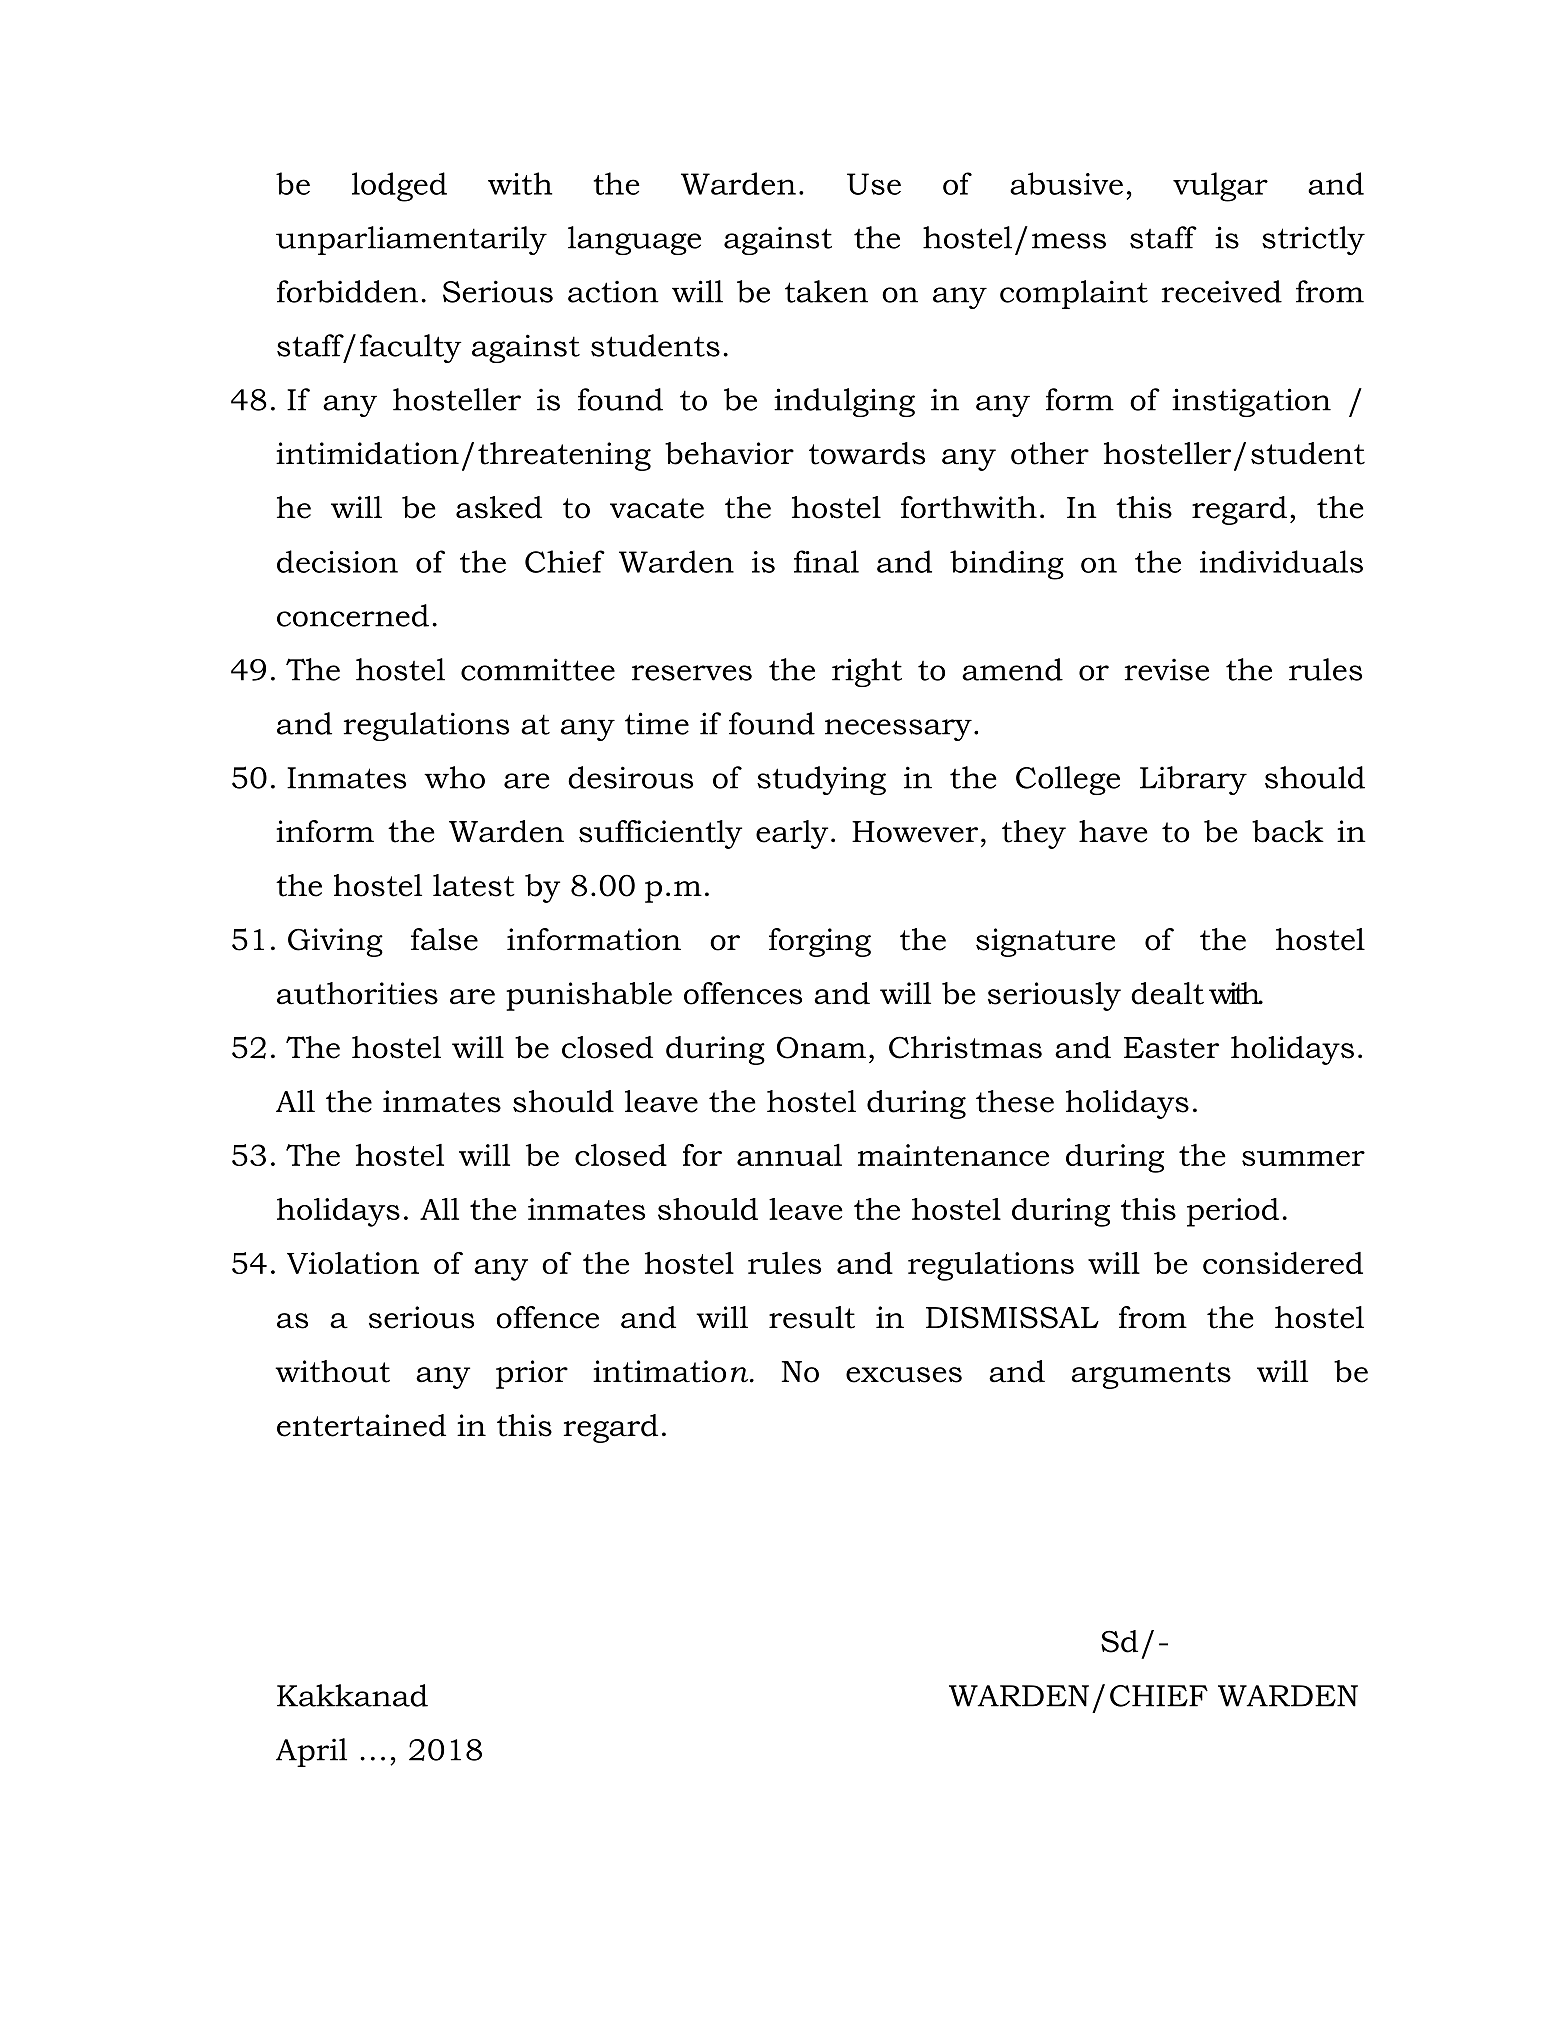 This screenshot has height=2023, width=1563. Describe the element at coordinates (399, 187) in the screenshot. I see `lodged` at that location.
